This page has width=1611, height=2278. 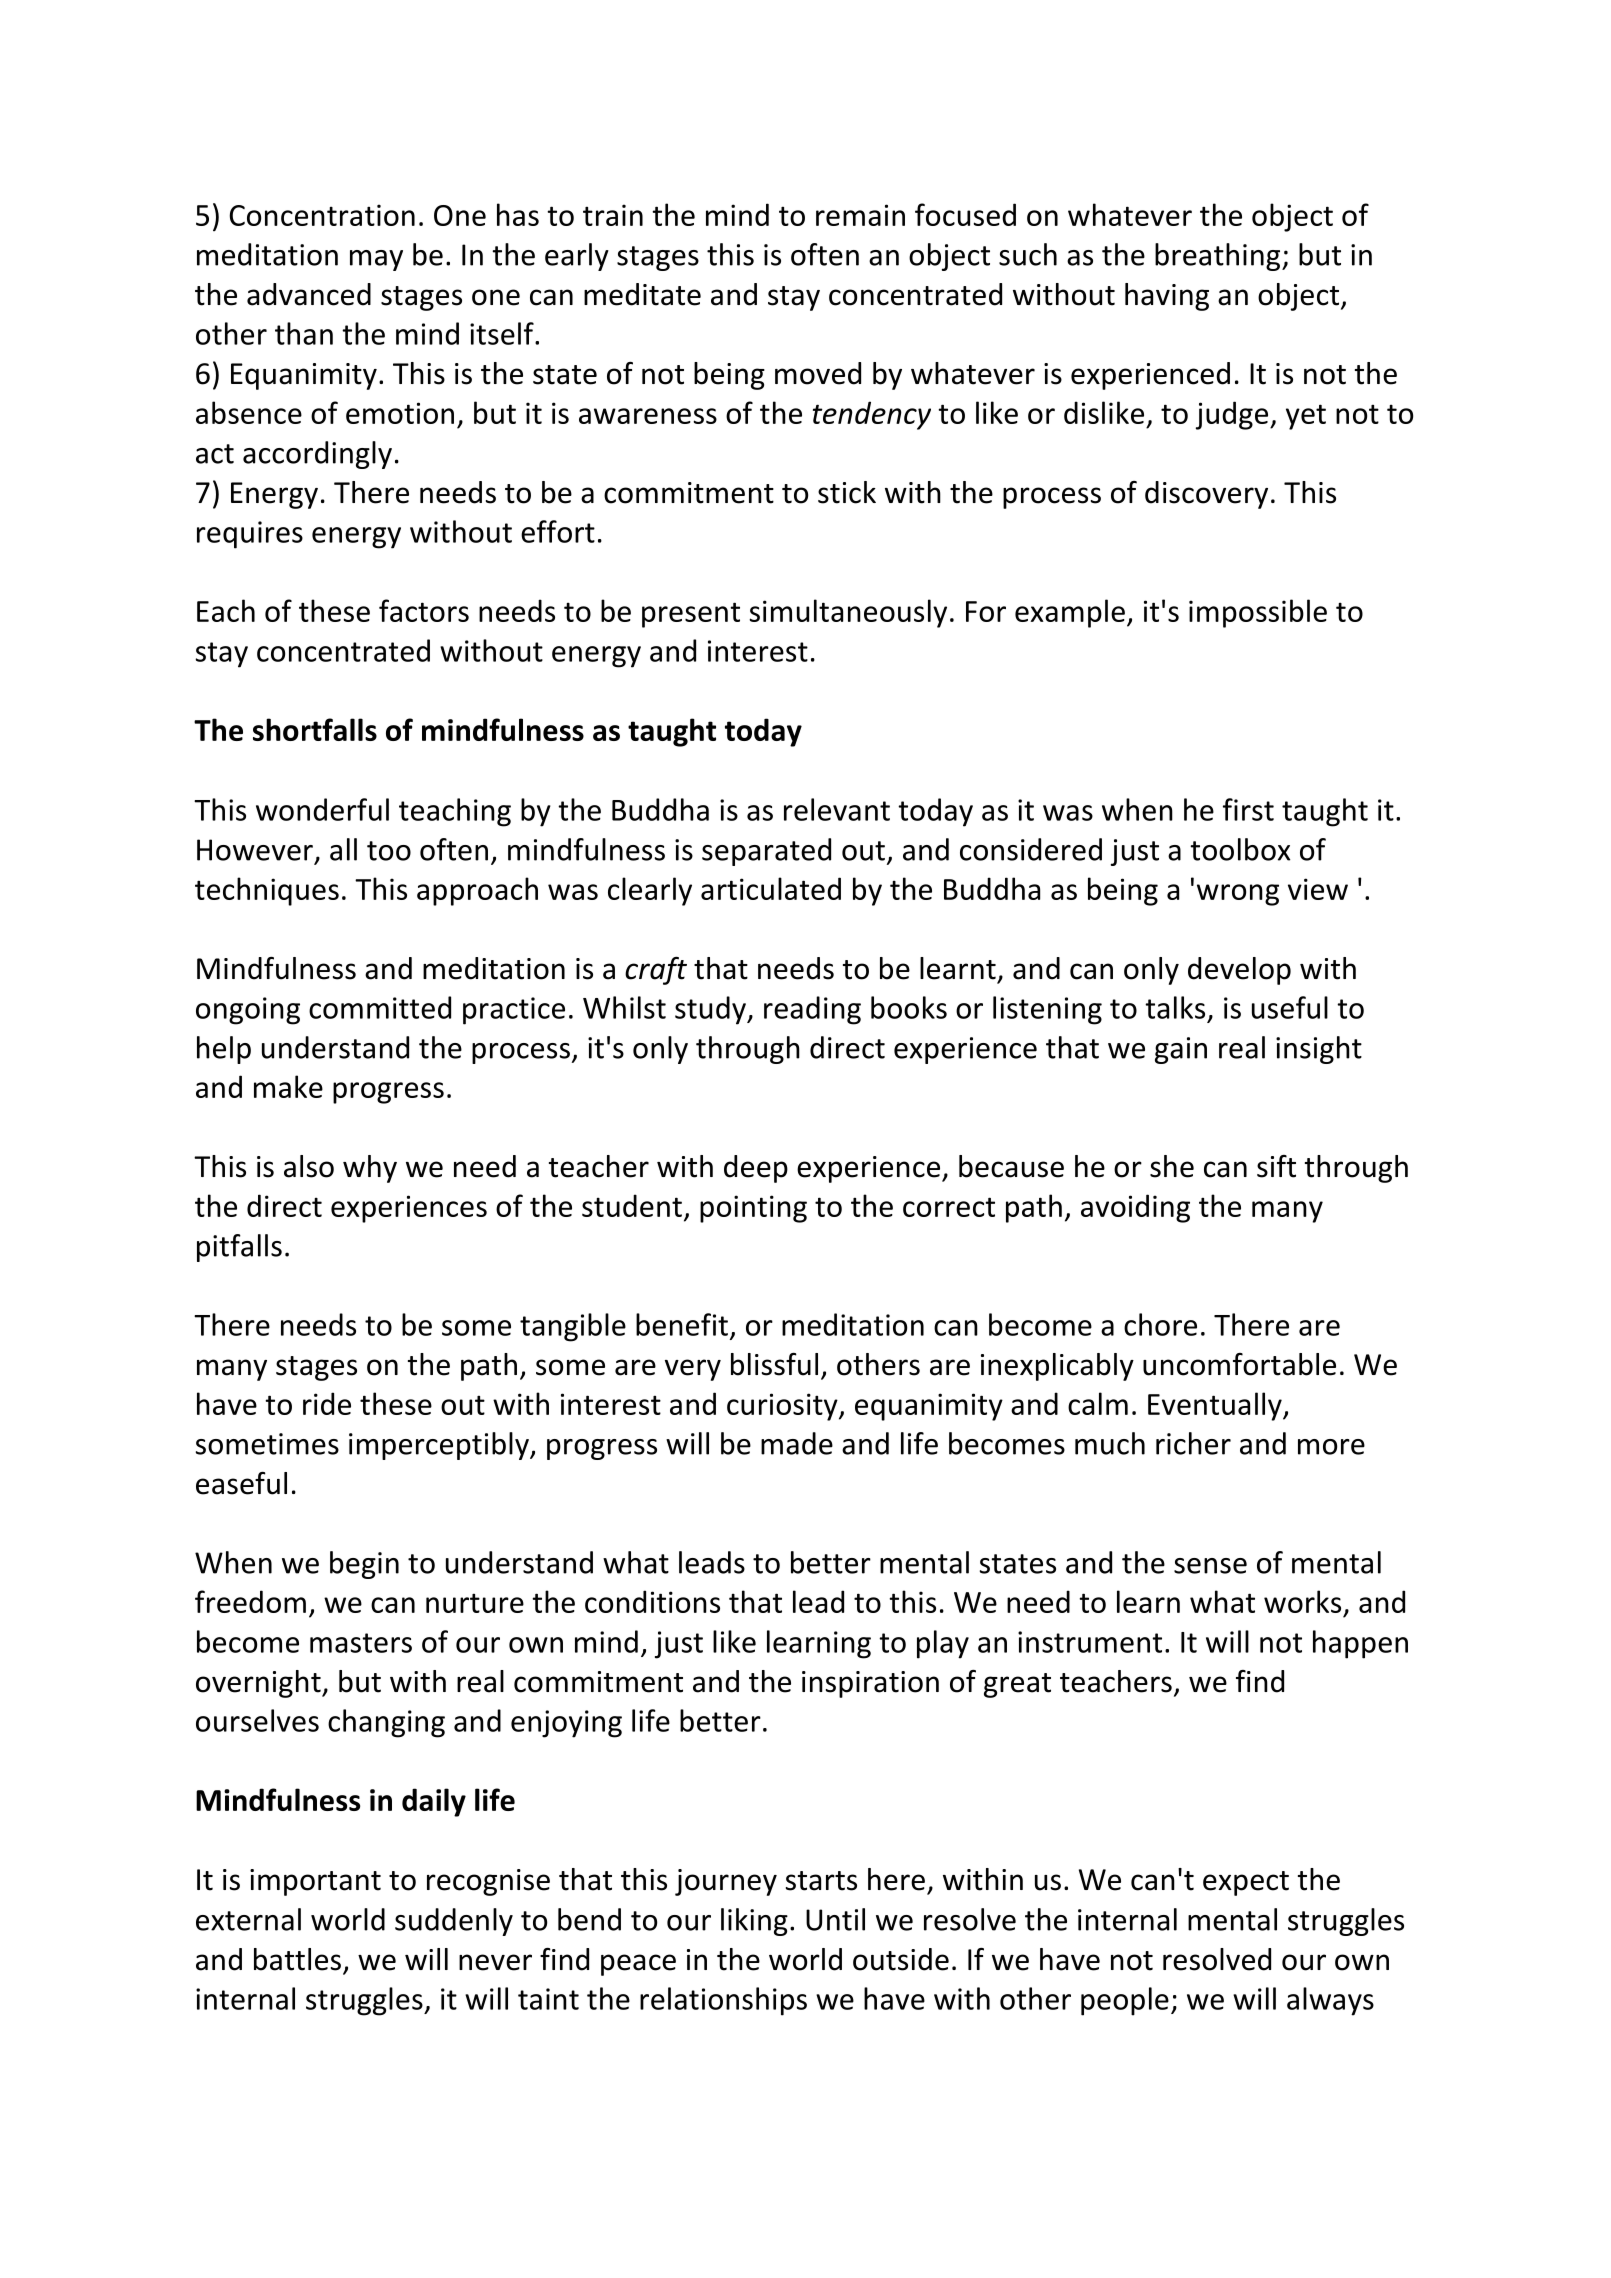 I want to click on battles, so click(x=297, y=1959).
